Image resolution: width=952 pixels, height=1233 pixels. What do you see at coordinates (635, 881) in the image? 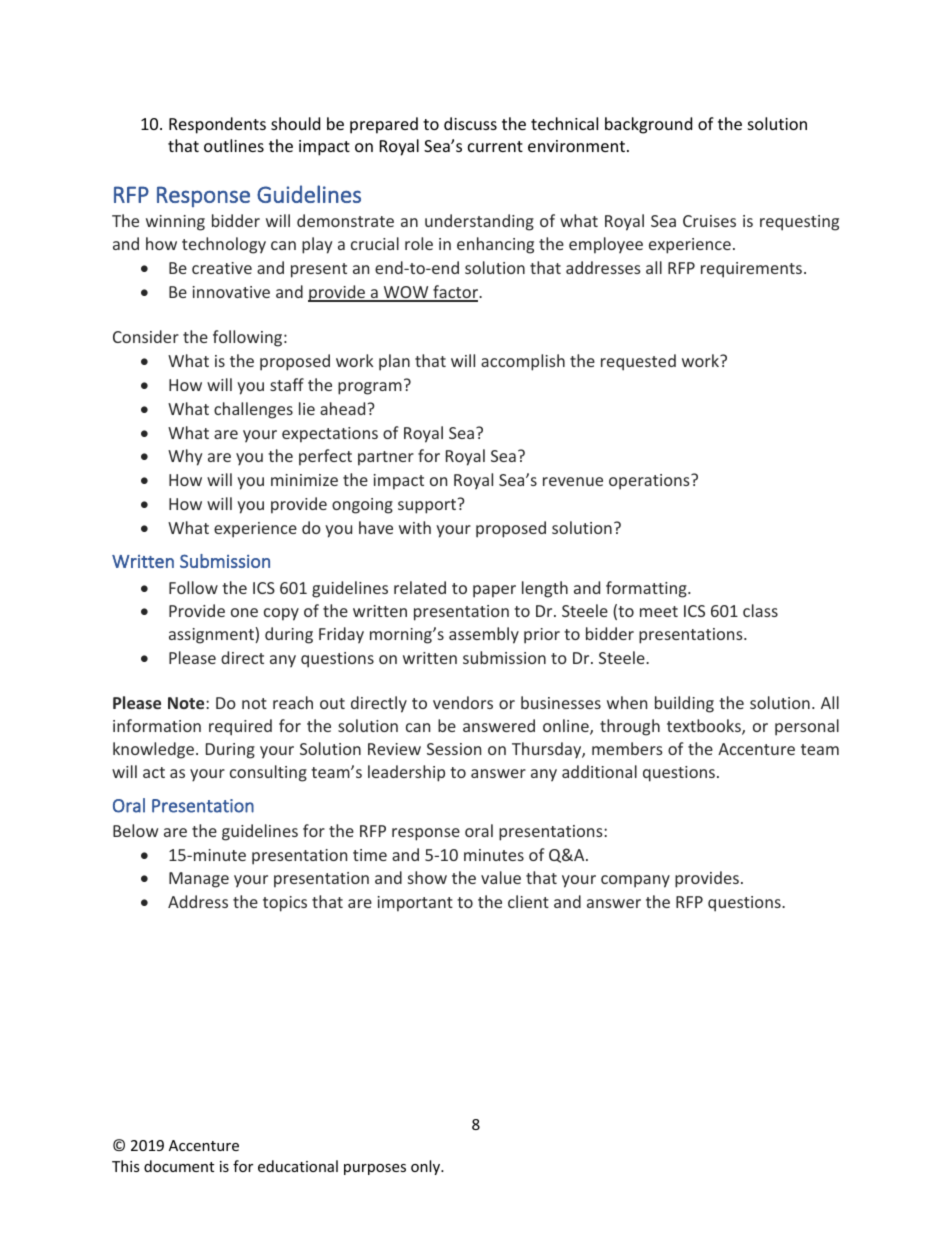
I see `company` at bounding box center [635, 881].
